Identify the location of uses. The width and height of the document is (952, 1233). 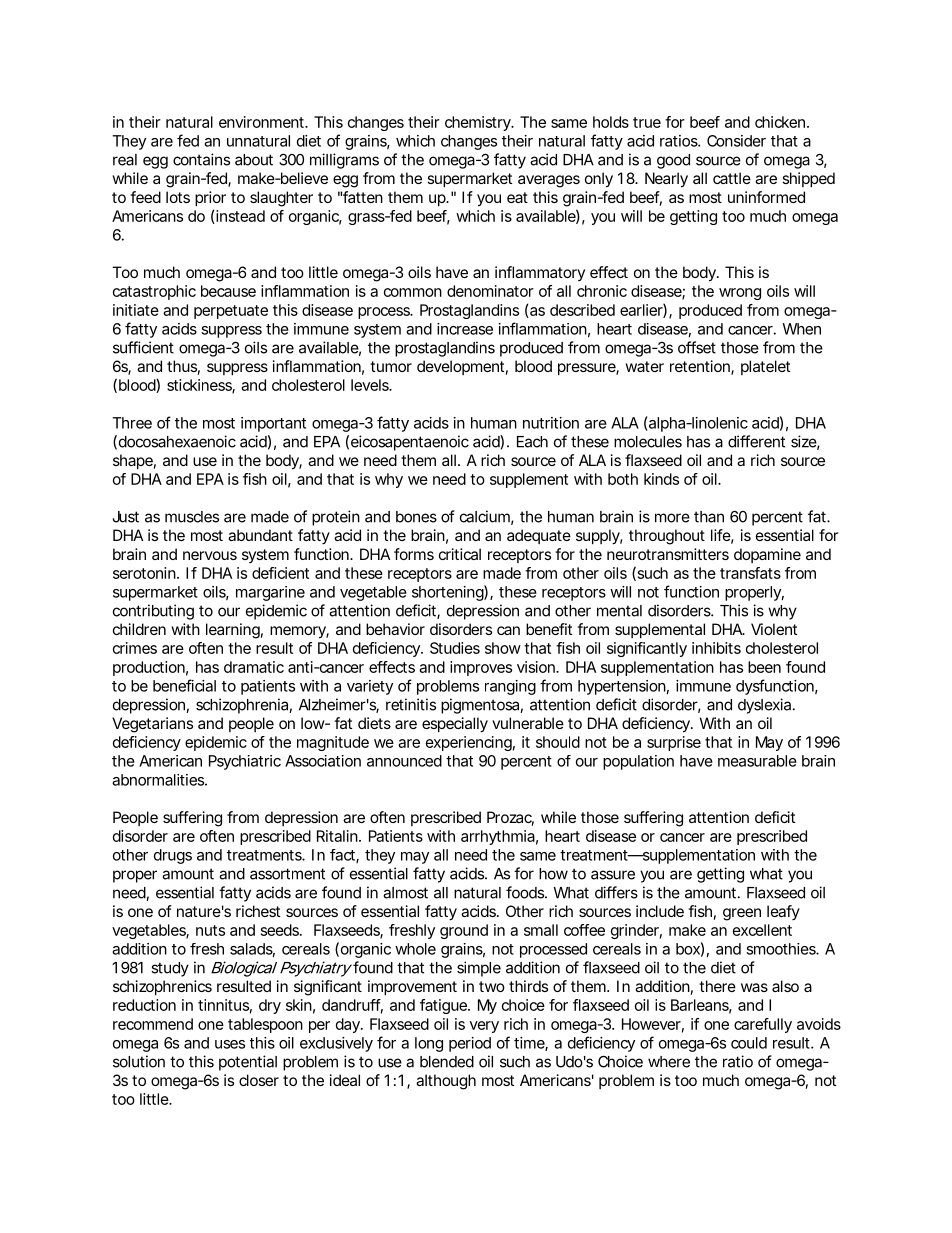
(230, 1044).
